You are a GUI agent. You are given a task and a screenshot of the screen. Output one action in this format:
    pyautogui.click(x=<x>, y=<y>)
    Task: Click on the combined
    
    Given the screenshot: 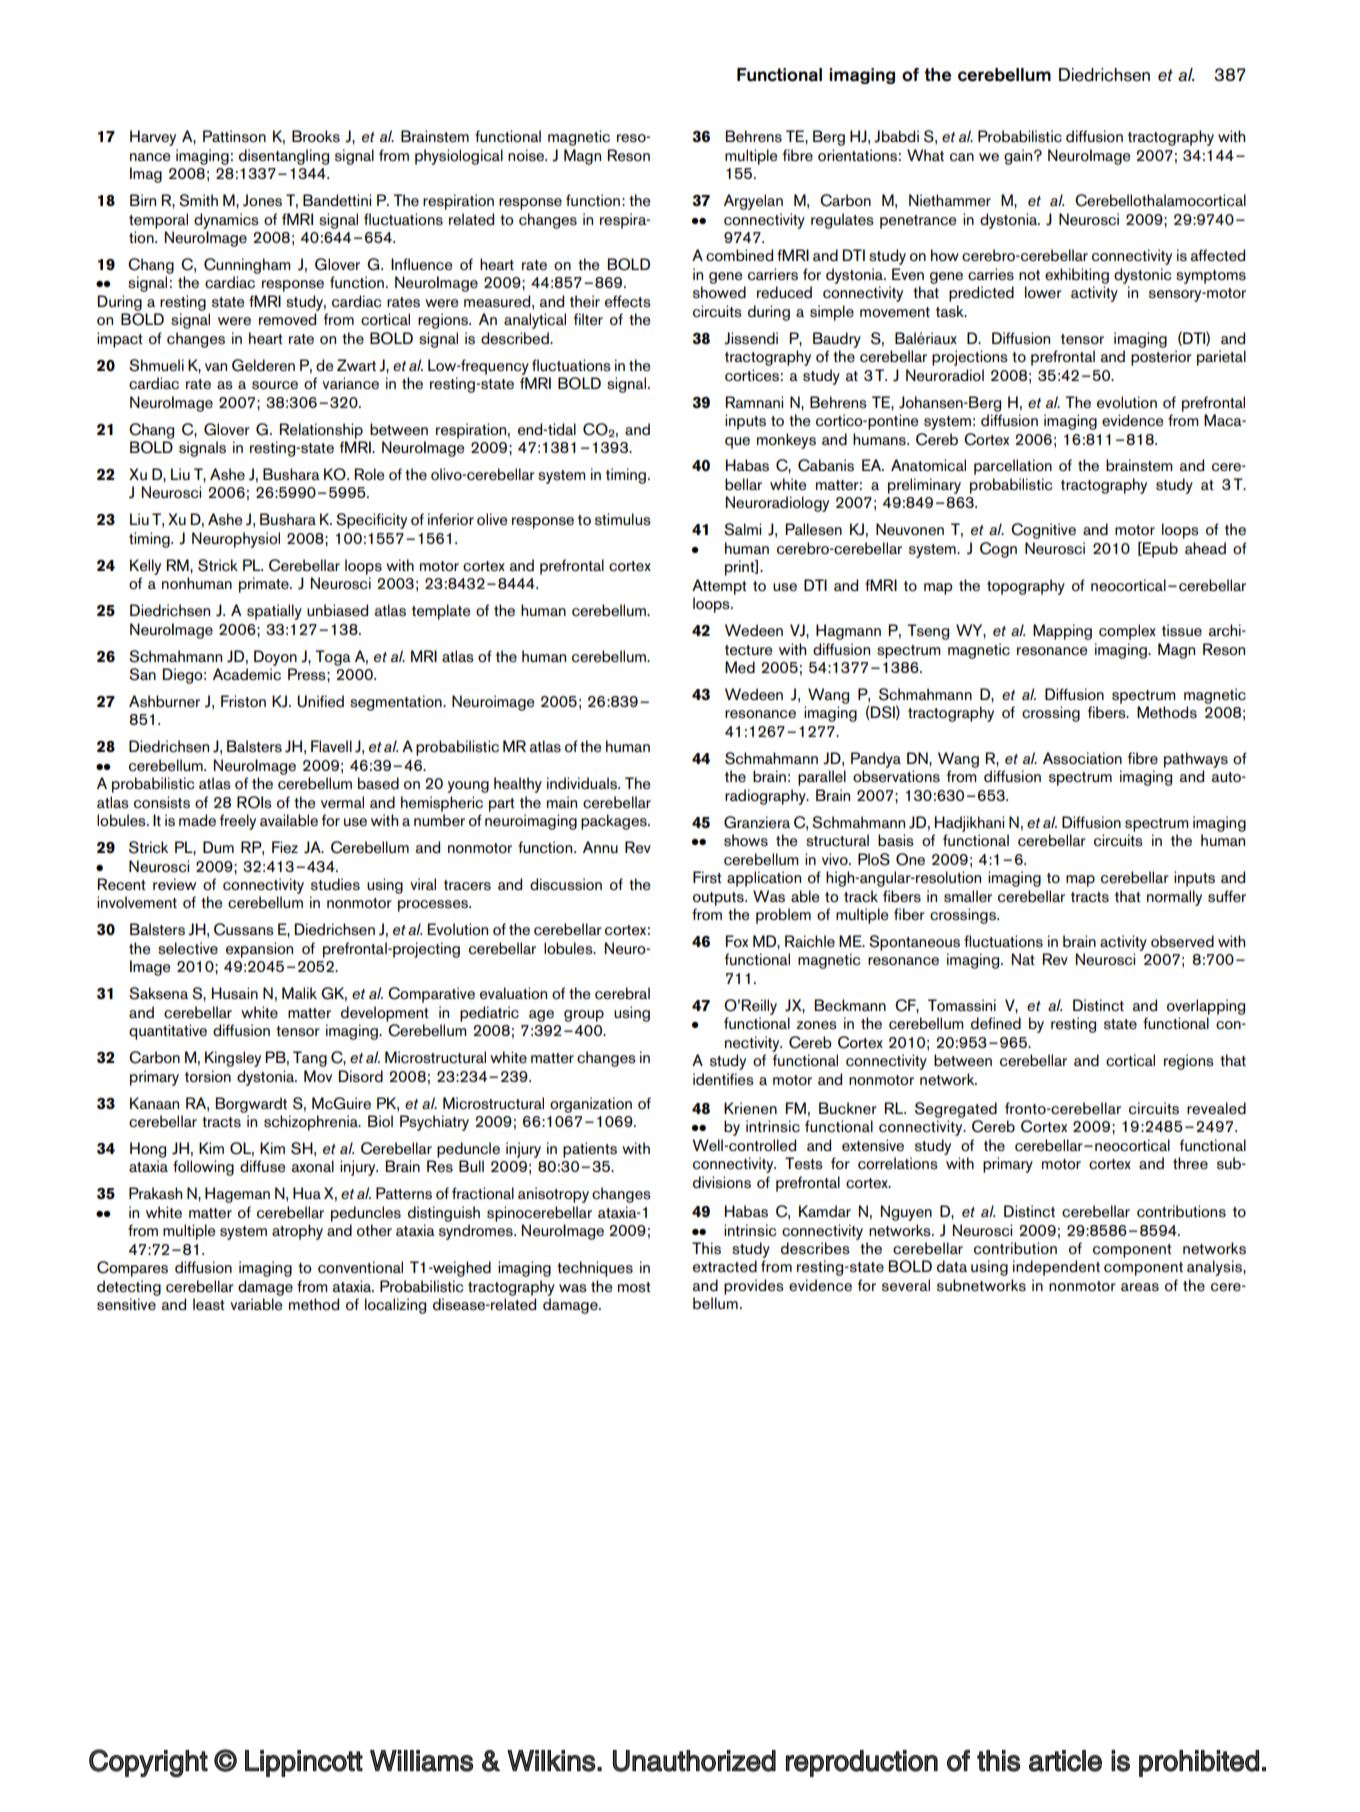 What is the action you would take?
    pyautogui.click(x=739, y=255)
